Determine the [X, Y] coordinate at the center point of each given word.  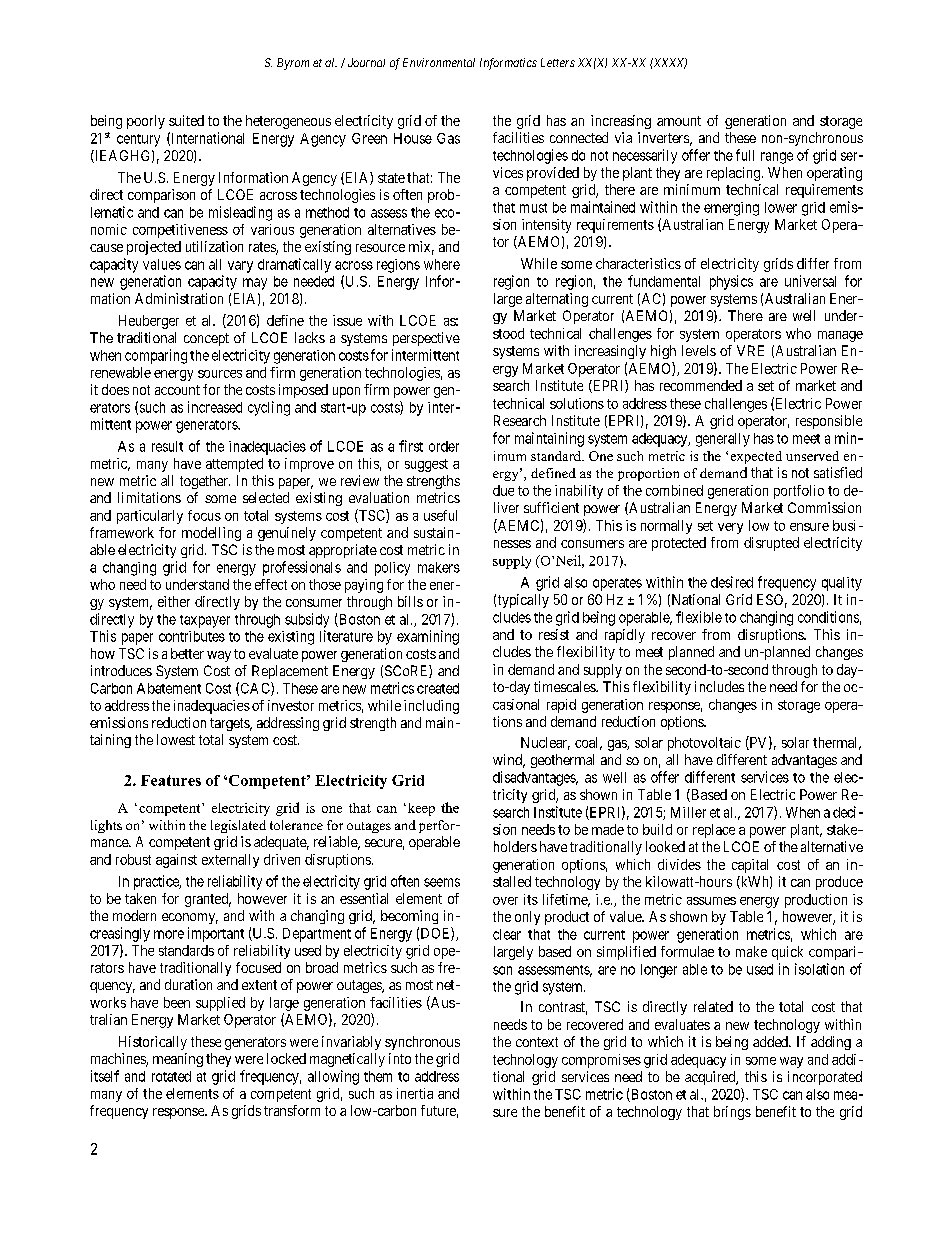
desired [732, 582]
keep [420, 809]
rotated [171, 1076]
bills [410, 601]
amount [679, 121]
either [174, 601]
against [176, 861]
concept [206, 339]
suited [186, 120]
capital [750, 866]
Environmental [439, 62]
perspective [426, 339]
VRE [750, 350]
